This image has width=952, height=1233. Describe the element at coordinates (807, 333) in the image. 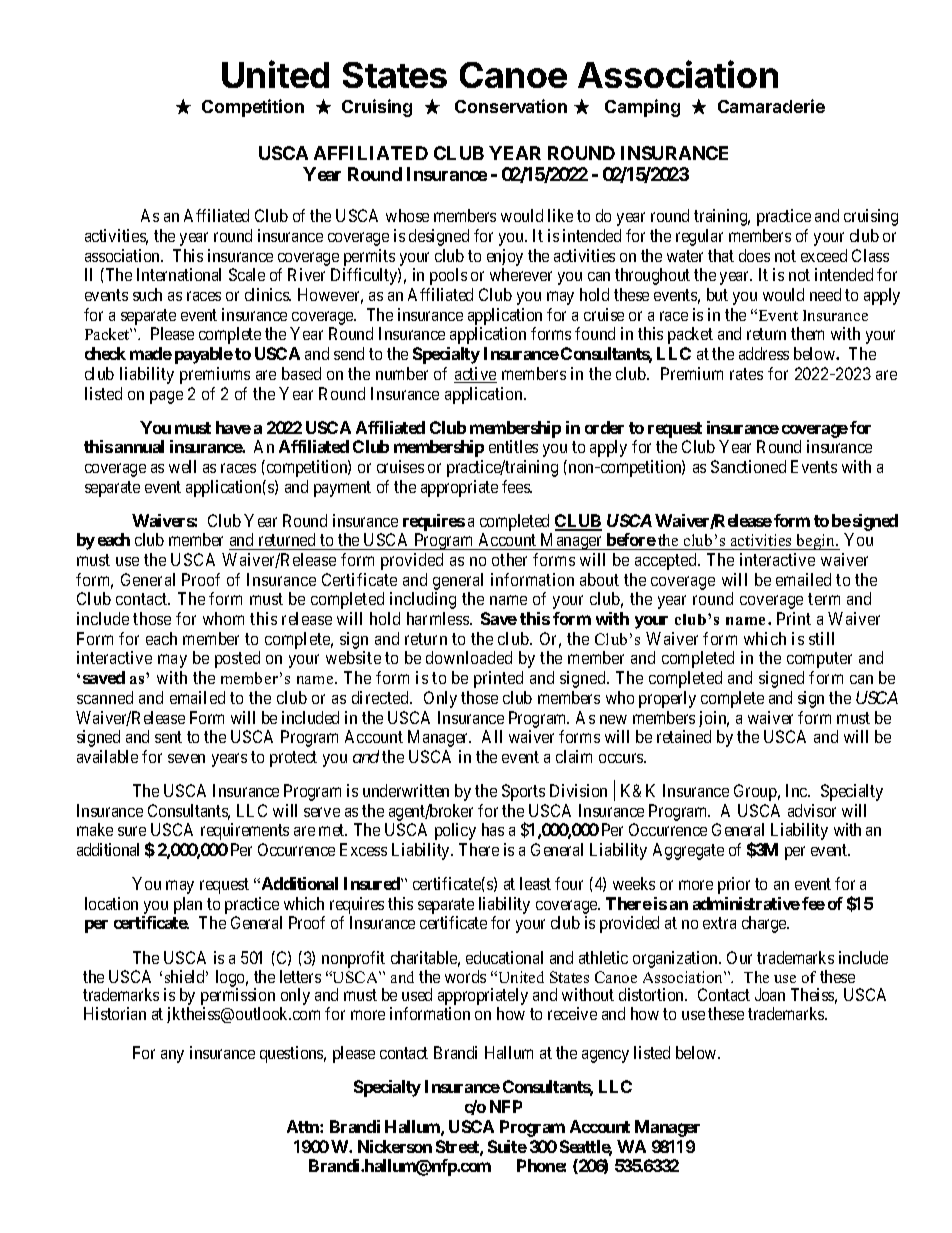

I see `them` at that location.
